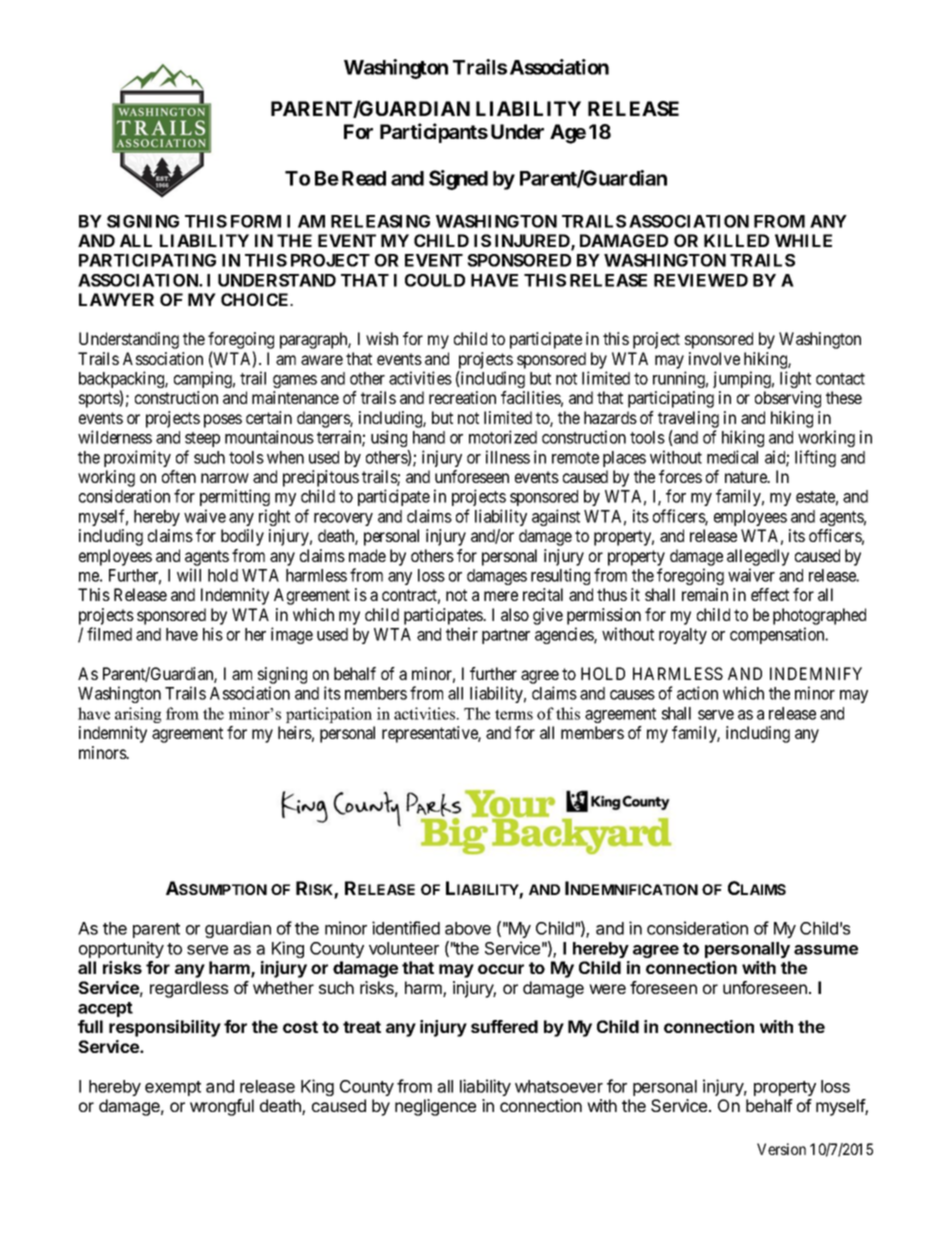 The height and width of the document is (1233, 952). I want to click on FORM, so click(256, 221).
